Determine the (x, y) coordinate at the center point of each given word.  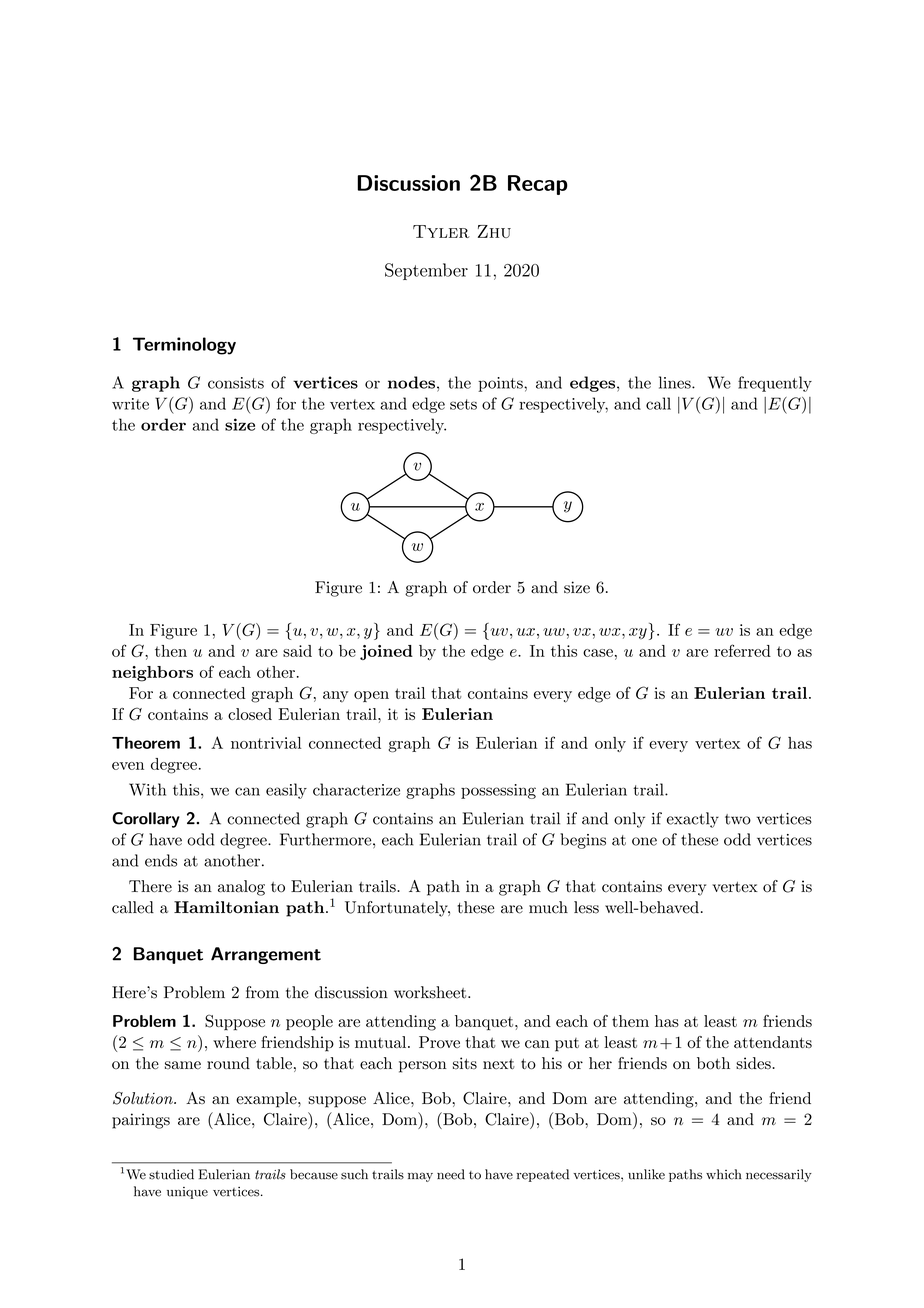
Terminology (184, 346)
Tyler (441, 231)
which (724, 1174)
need (451, 1174)
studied (171, 1174)
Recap (538, 185)
